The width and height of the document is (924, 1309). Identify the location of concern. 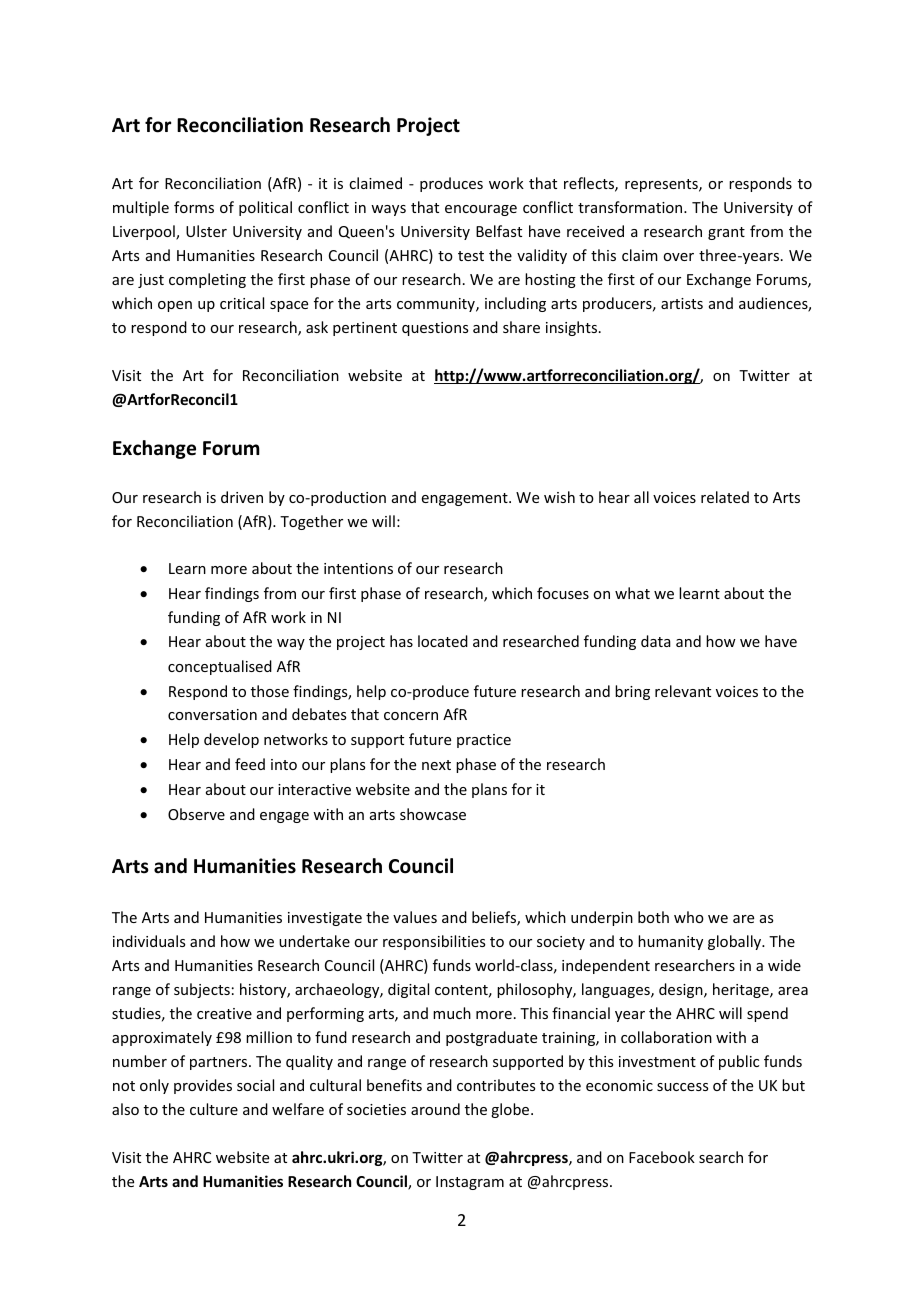
(411, 716).
